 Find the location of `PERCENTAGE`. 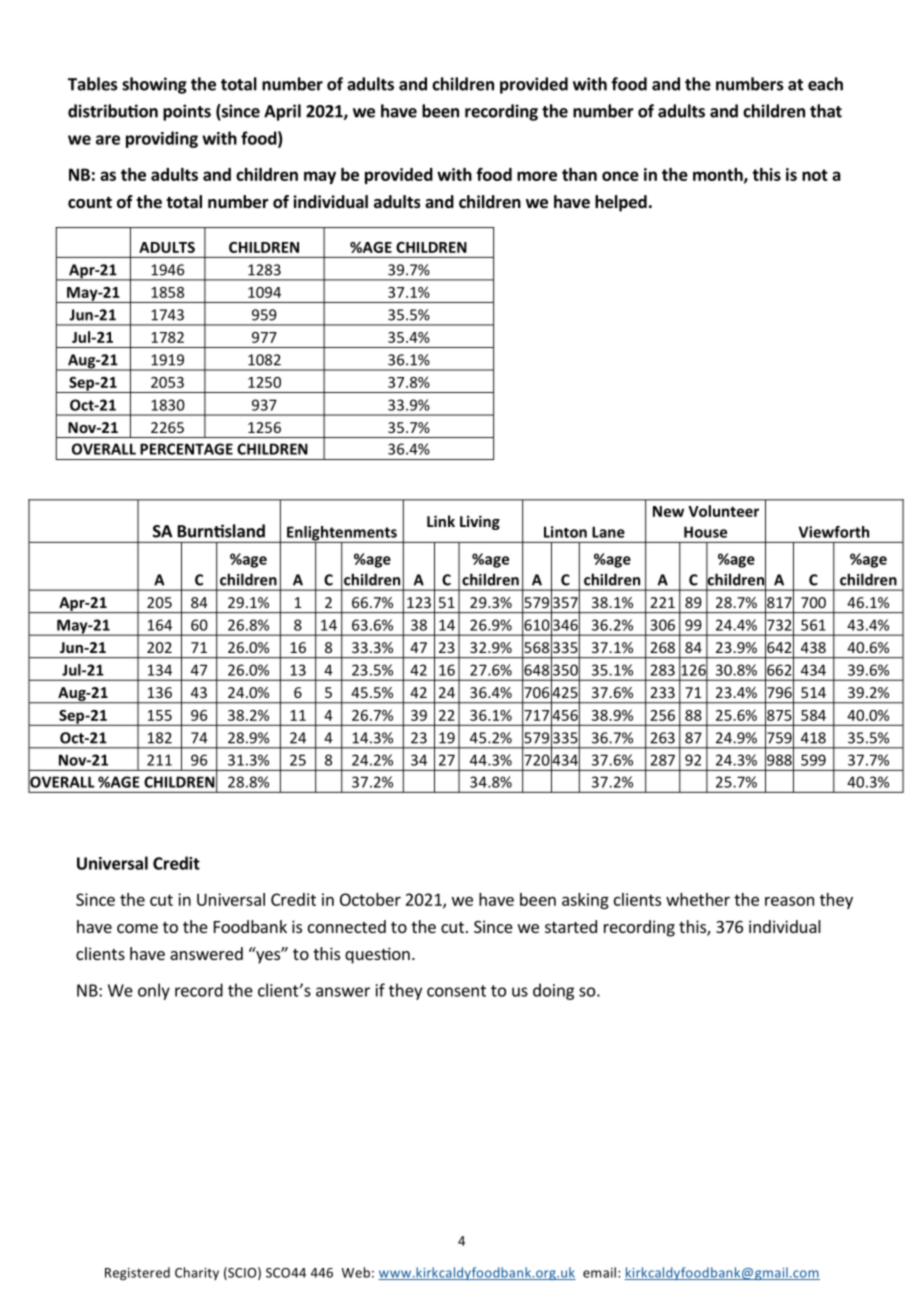

PERCENTAGE is located at coordinates (186, 449).
